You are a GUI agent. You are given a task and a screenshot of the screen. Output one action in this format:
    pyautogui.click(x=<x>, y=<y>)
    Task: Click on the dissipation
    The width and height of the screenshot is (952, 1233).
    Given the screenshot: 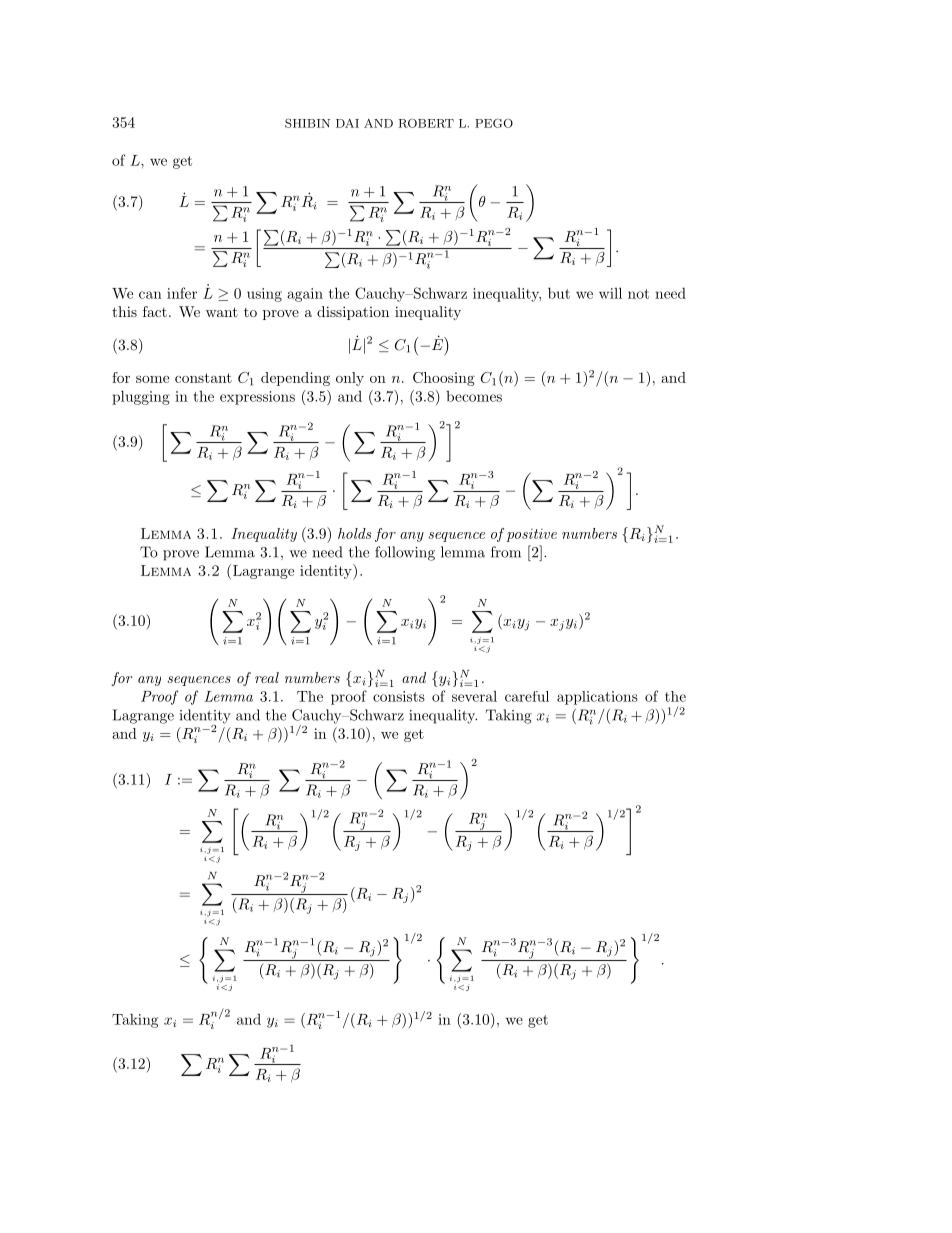 What is the action you would take?
    pyautogui.click(x=353, y=313)
